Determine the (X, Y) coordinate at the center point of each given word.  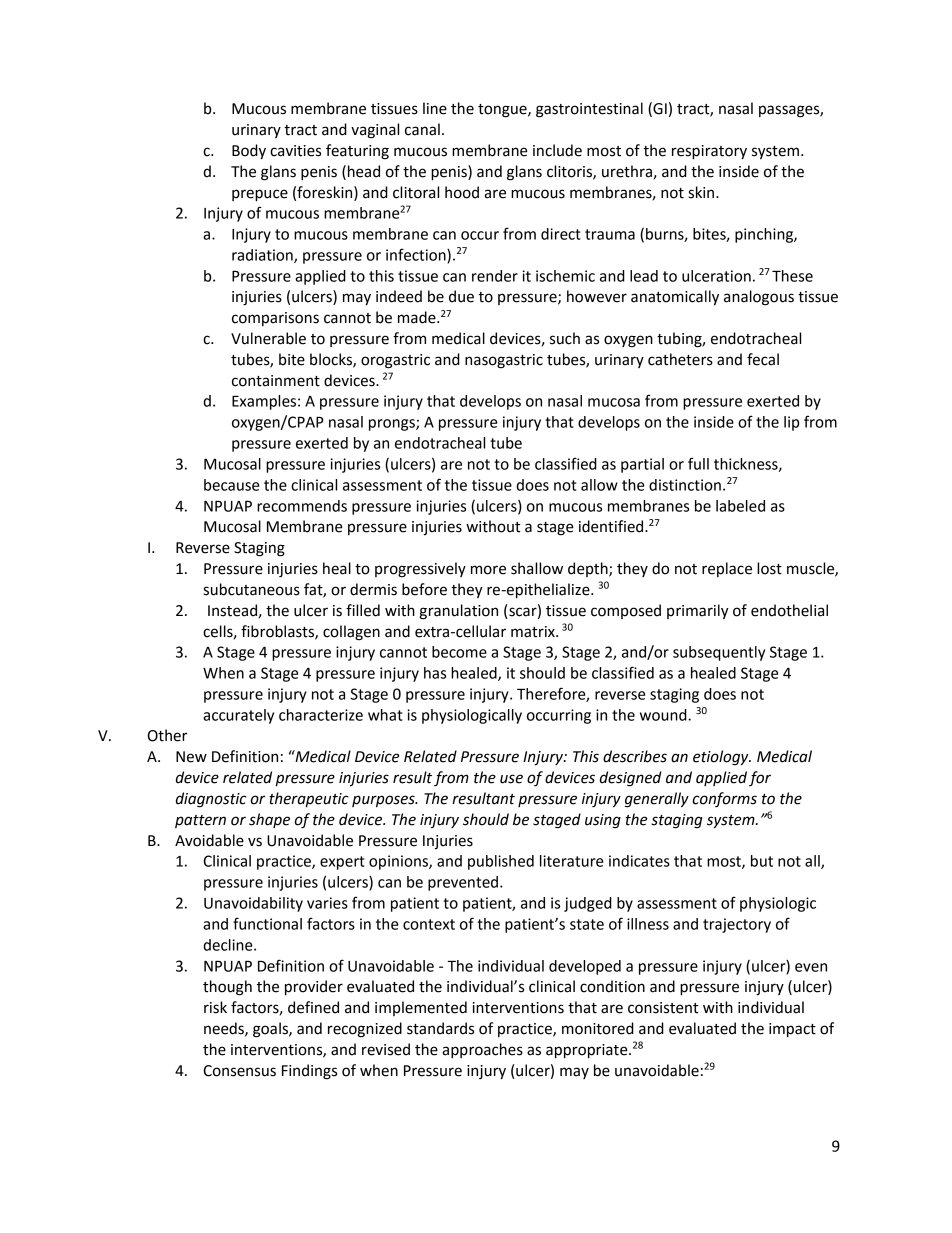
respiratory (709, 152)
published (501, 862)
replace (727, 569)
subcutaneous (251, 589)
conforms (724, 799)
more (488, 570)
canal (422, 129)
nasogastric (504, 361)
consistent (663, 1008)
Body (249, 152)
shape (269, 820)
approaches (482, 1050)
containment (276, 381)
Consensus (239, 1071)
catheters (680, 359)
